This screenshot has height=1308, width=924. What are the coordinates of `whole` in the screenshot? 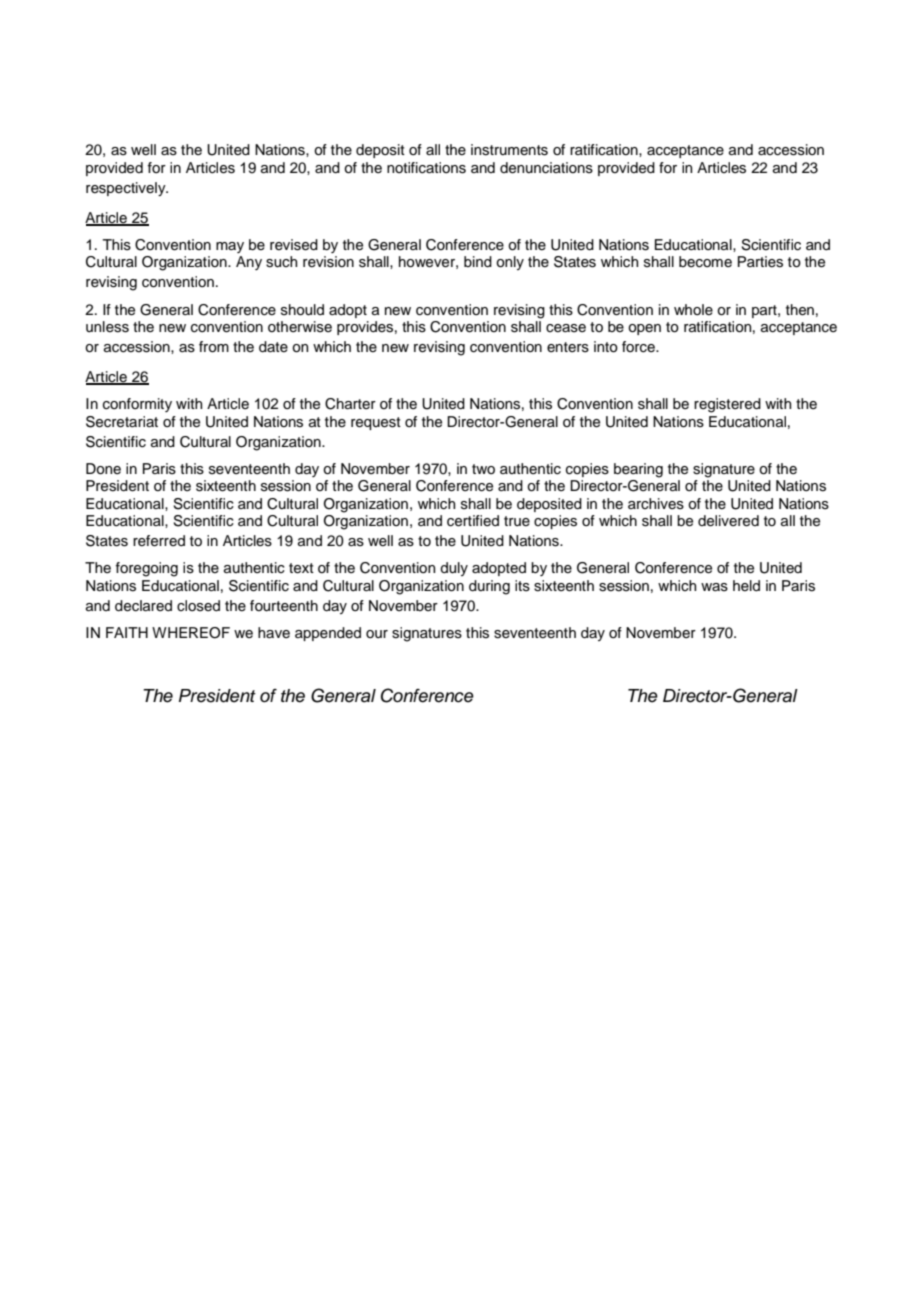 It's located at (693, 310).
